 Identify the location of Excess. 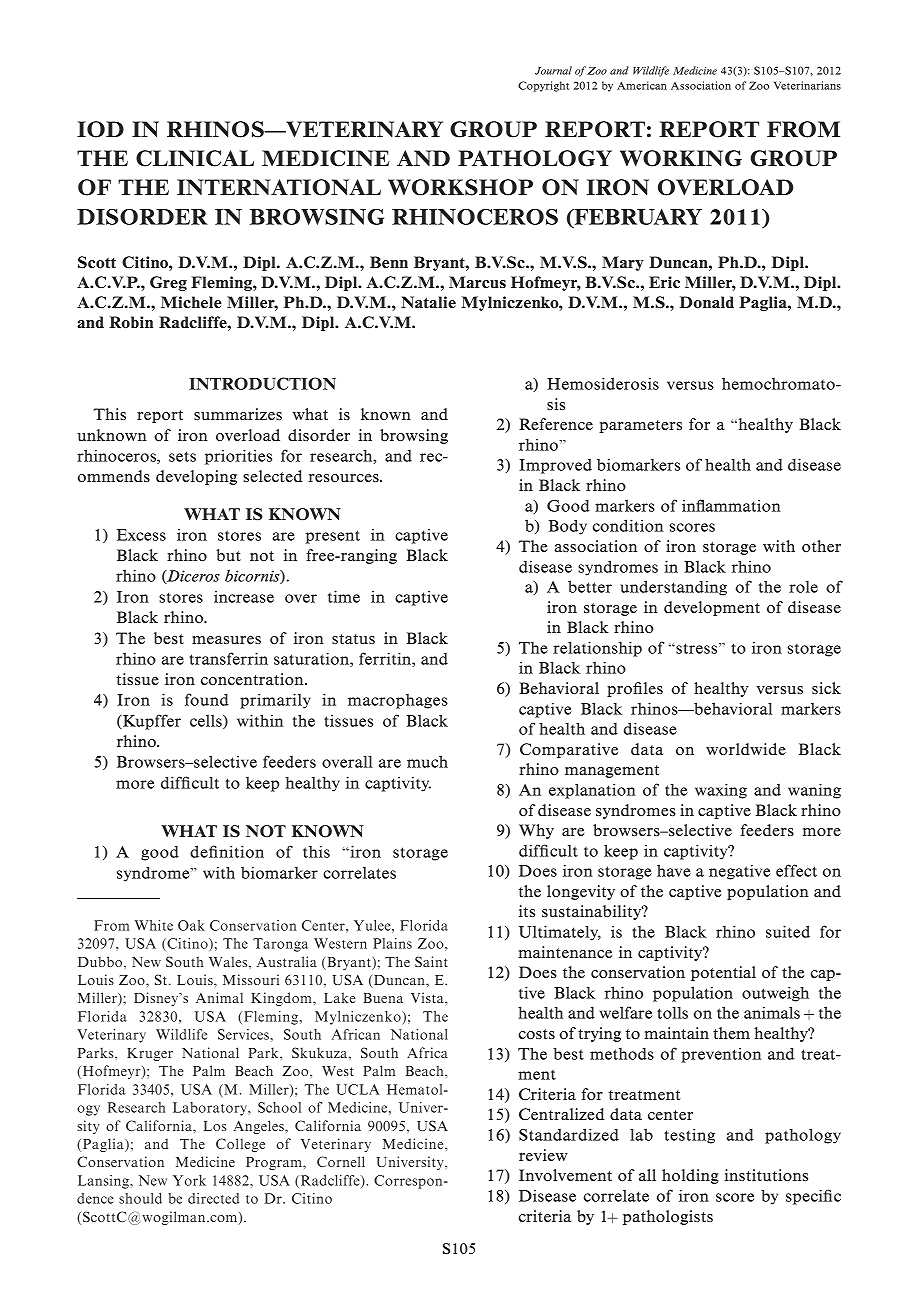
(141, 535).
